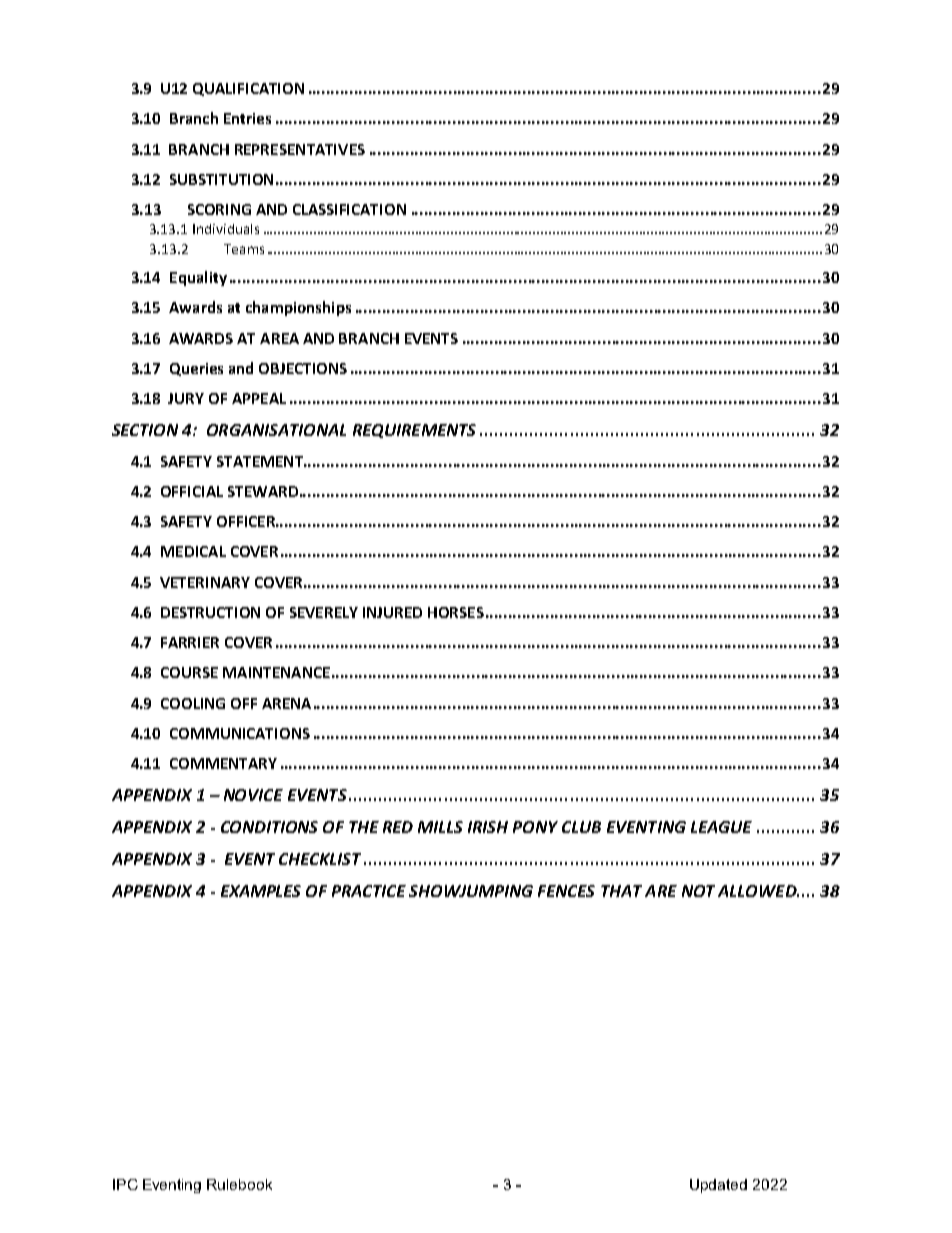  What do you see at coordinates (300, 149) in the page?
I see `REPRESENTATIVES` at bounding box center [300, 149].
